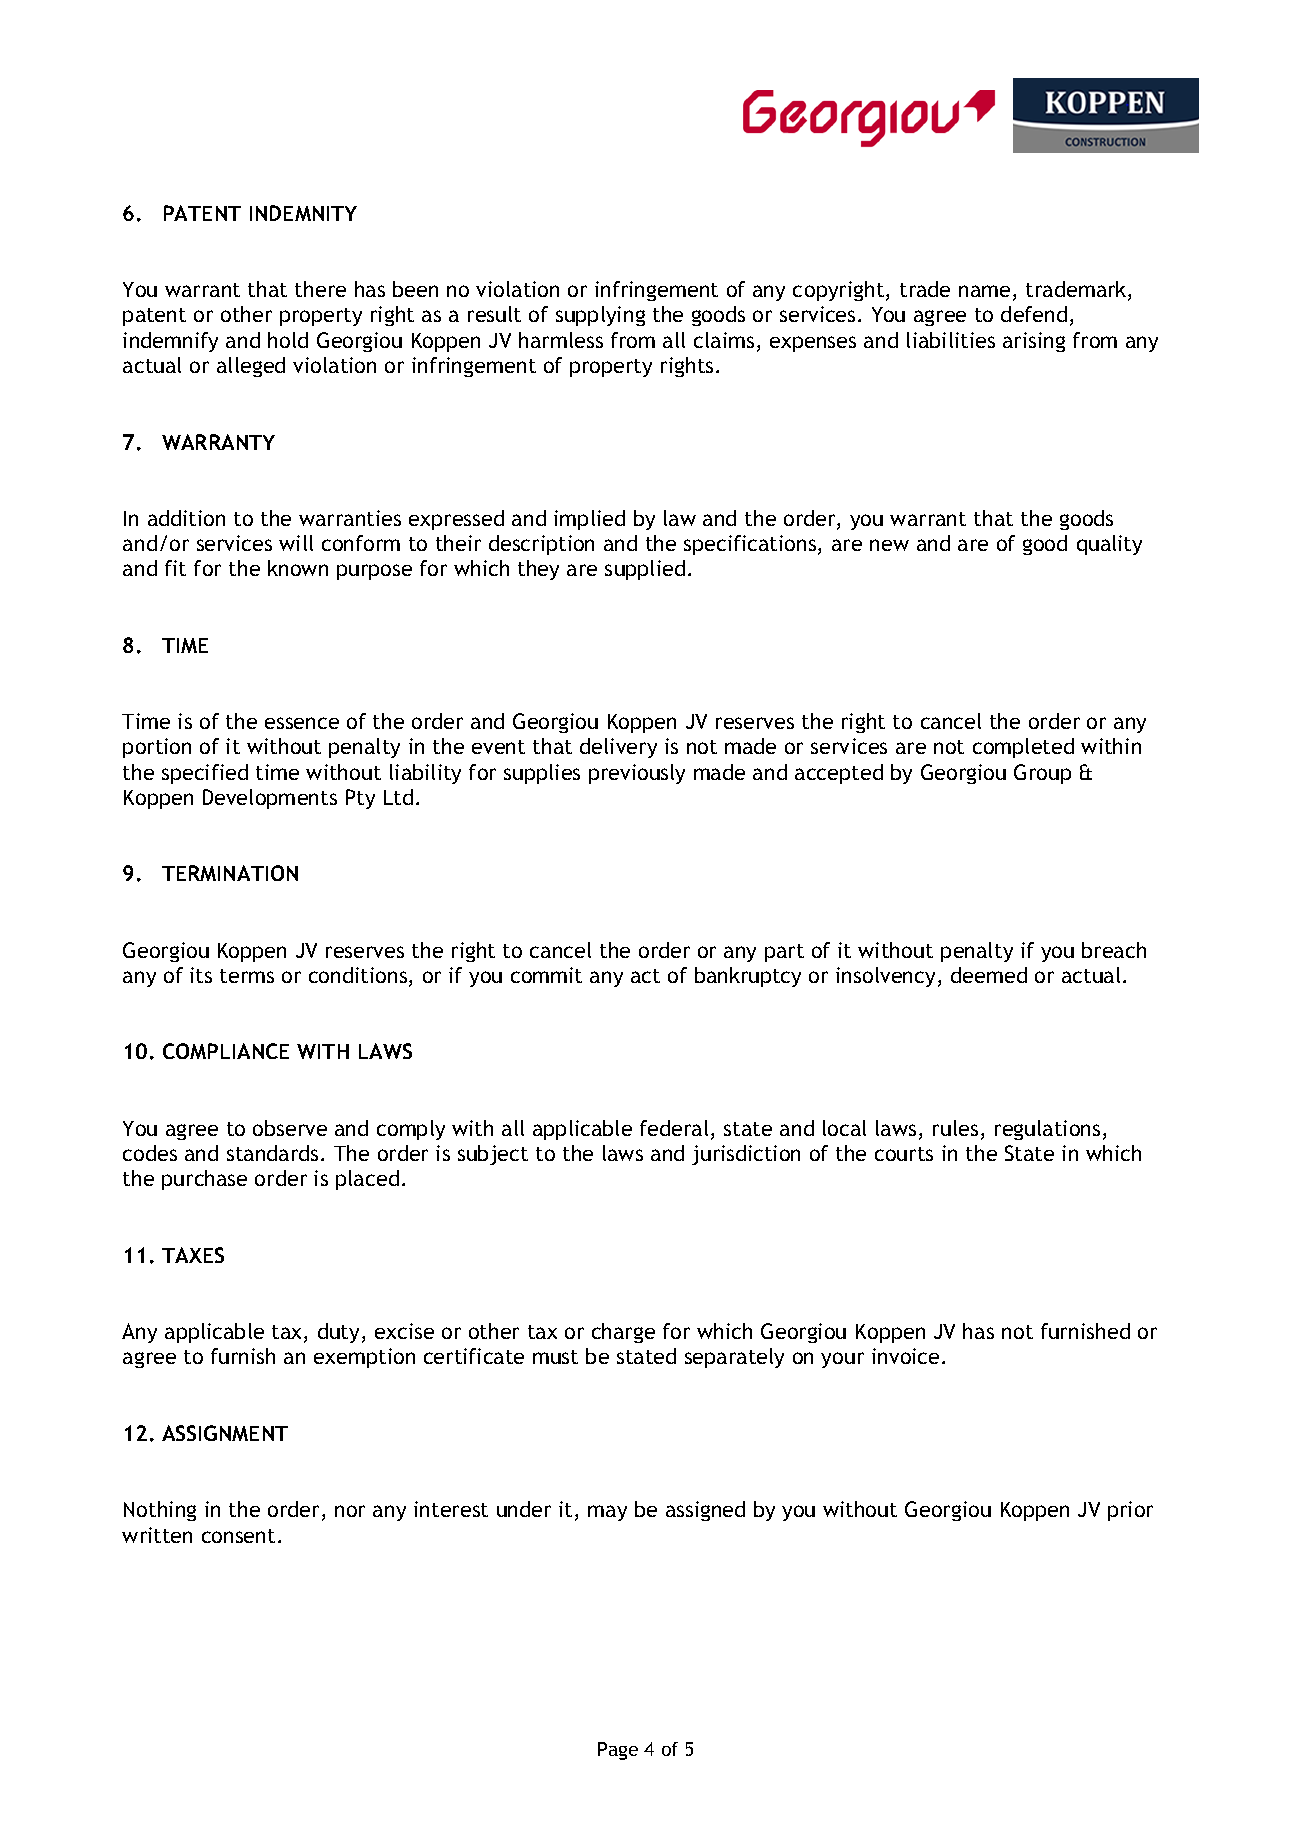  What do you see at coordinates (1023, 748) in the screenshot?
I see `completed` at bounding box center [1023, 748].
